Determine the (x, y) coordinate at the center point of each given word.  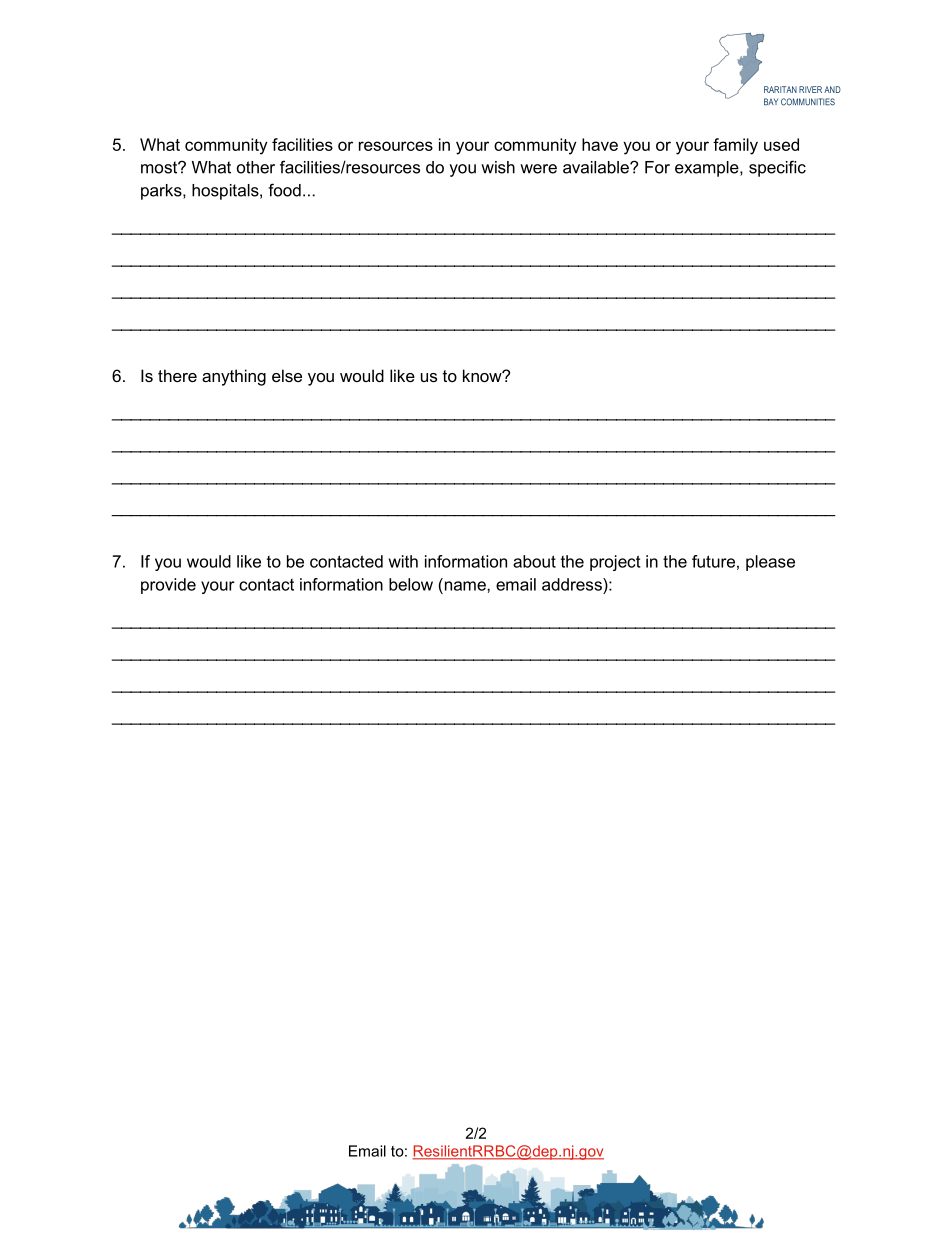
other (256, 167)
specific (777, 168)
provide (168, 586)
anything (234, 377)
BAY (771, 102)
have (600, 144)
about (534, 561)
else (287, 375)
